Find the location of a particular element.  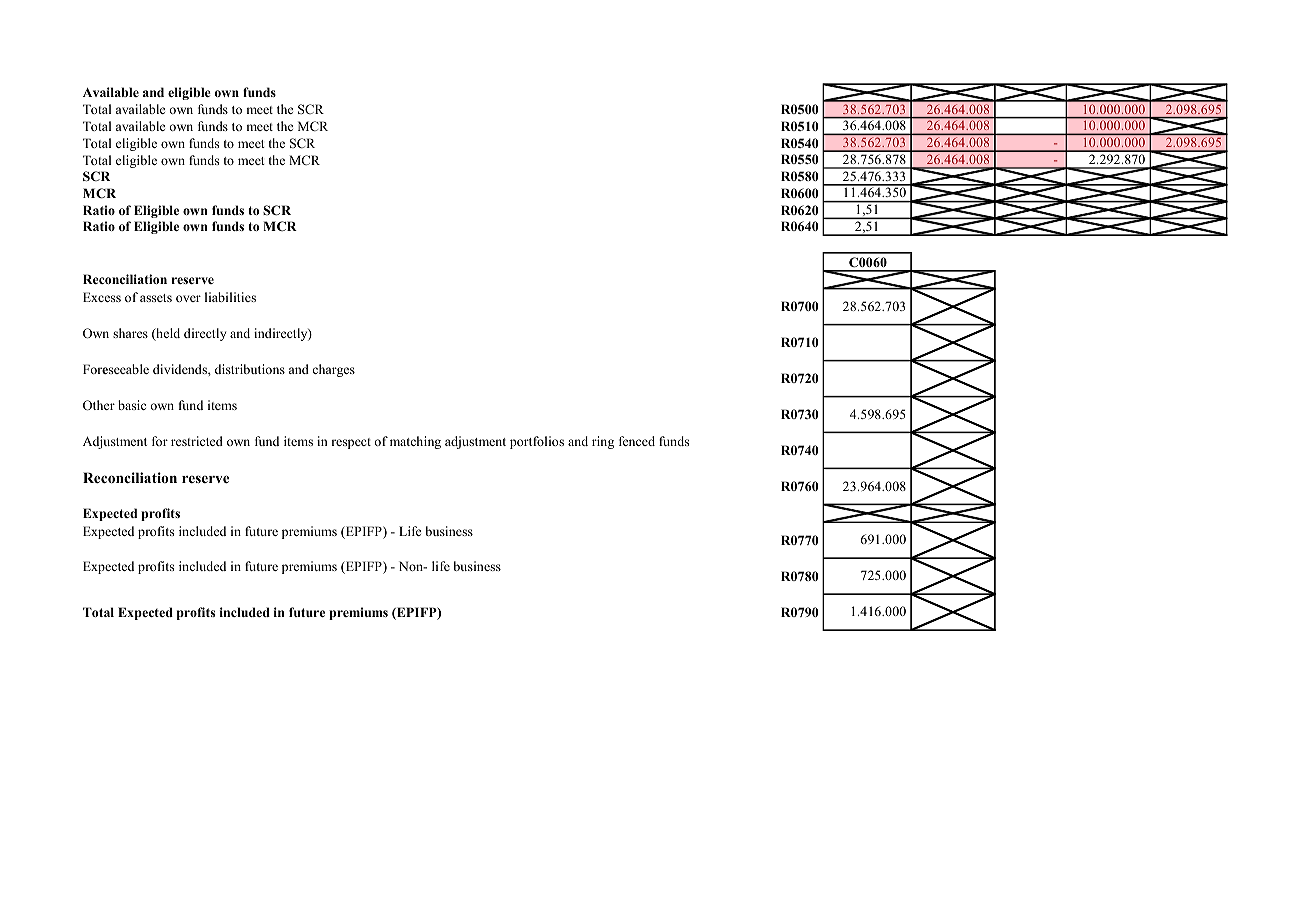

charges is located at coordinates (333, 370).
